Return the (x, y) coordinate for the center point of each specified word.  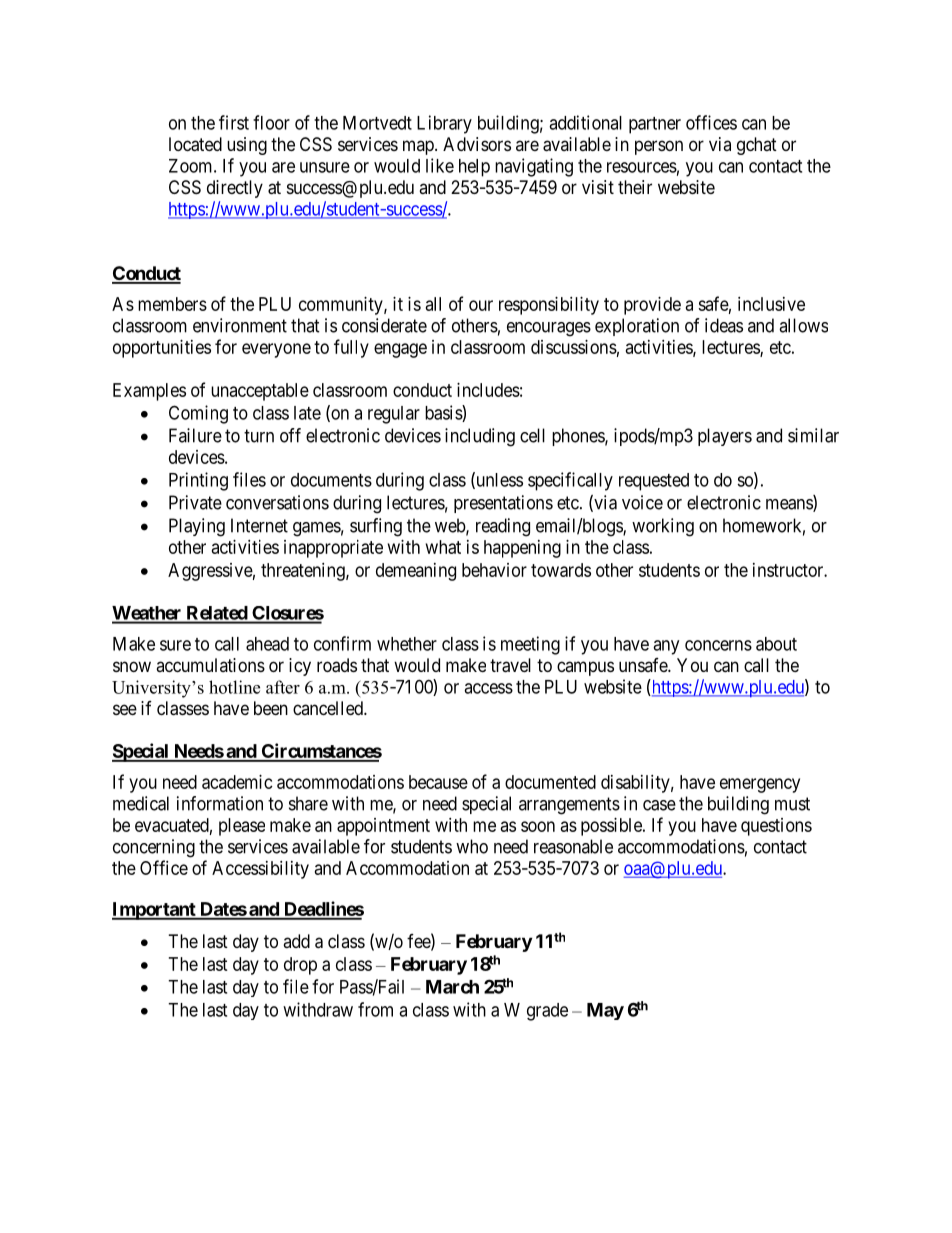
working (663, 527)
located (195, 144)
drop (300, 966)
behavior (494, 570)
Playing (197, 527)
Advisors (477, 144)
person (659, 147)
